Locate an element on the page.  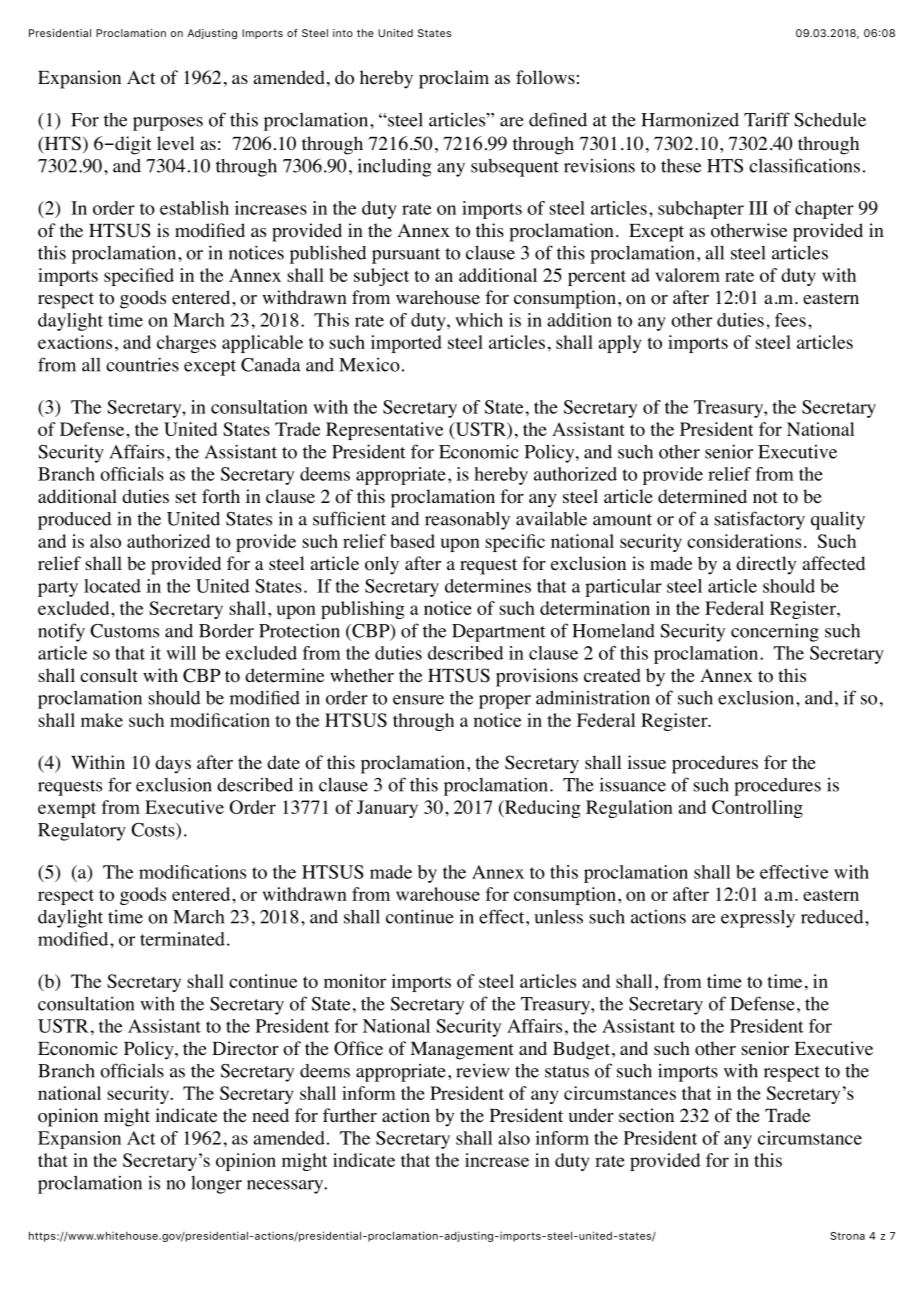
concerning is located at coordinates (775, 632).
